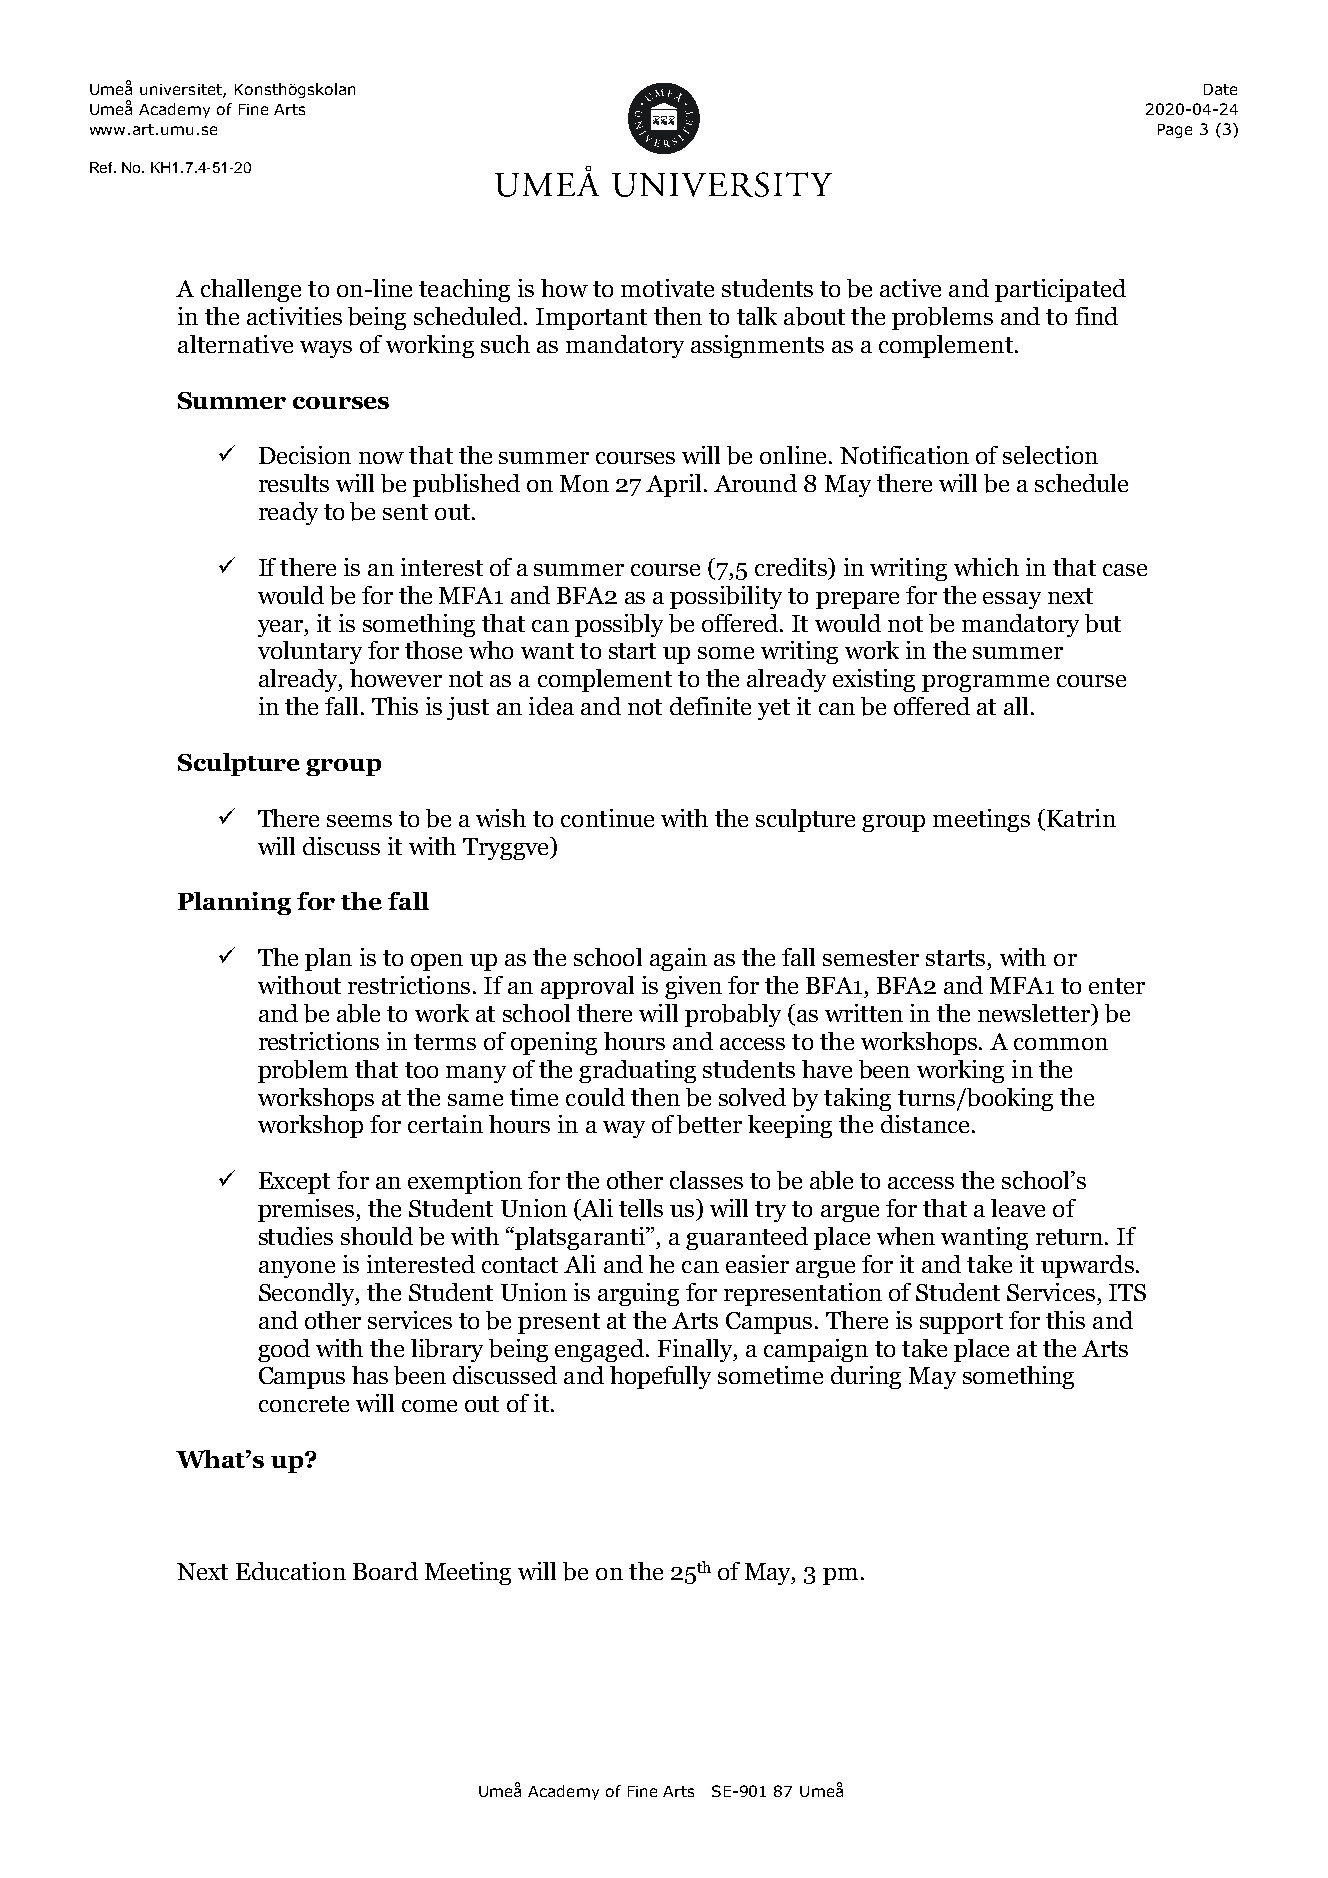 Image resolution: width=1328 pixels, height=1878 pixels. Describe the element at coordinates (660, 1377) in the image. I see `hopefully` at that location.
